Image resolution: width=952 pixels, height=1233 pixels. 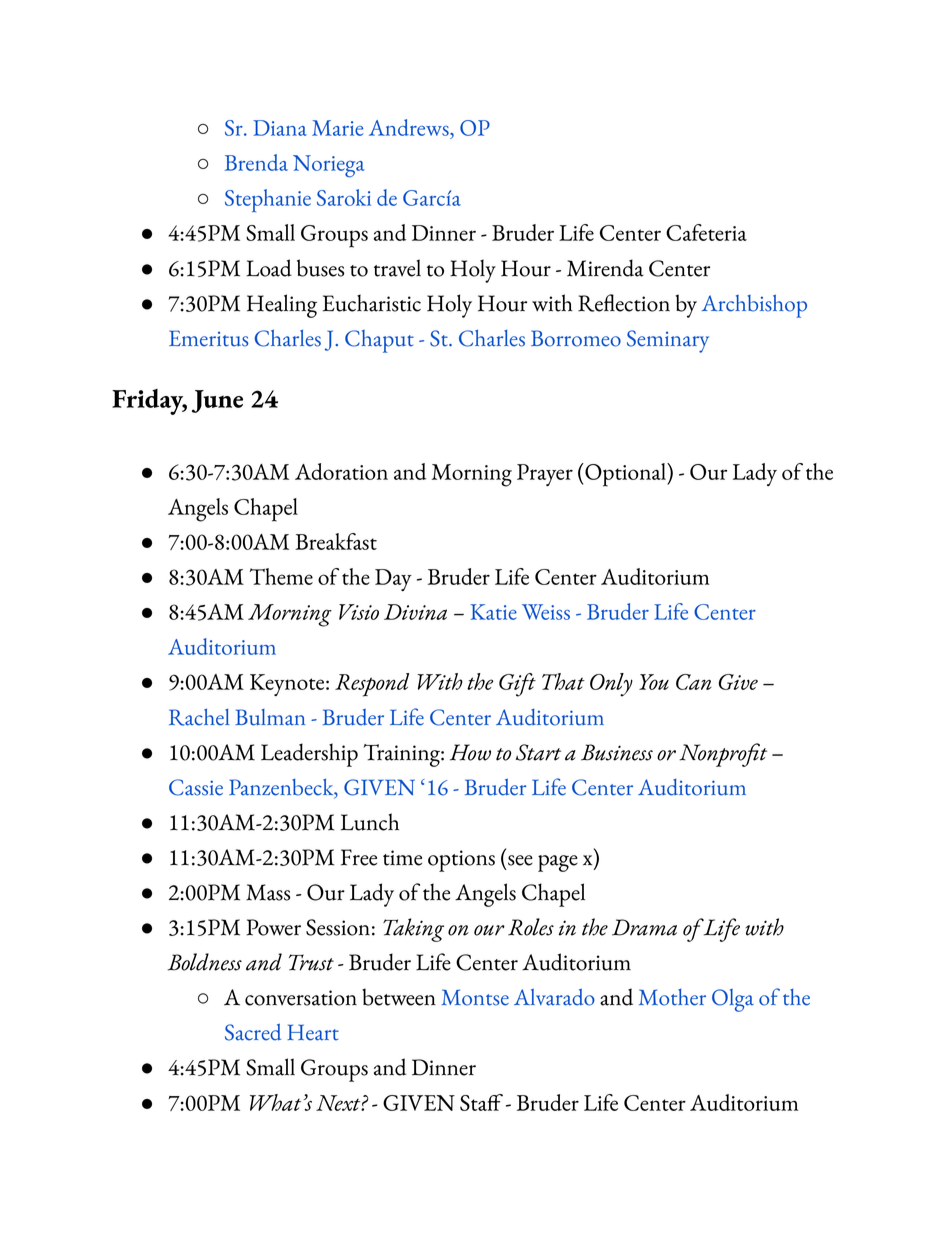 I want to click on Can, so click(x=694, y=682).
